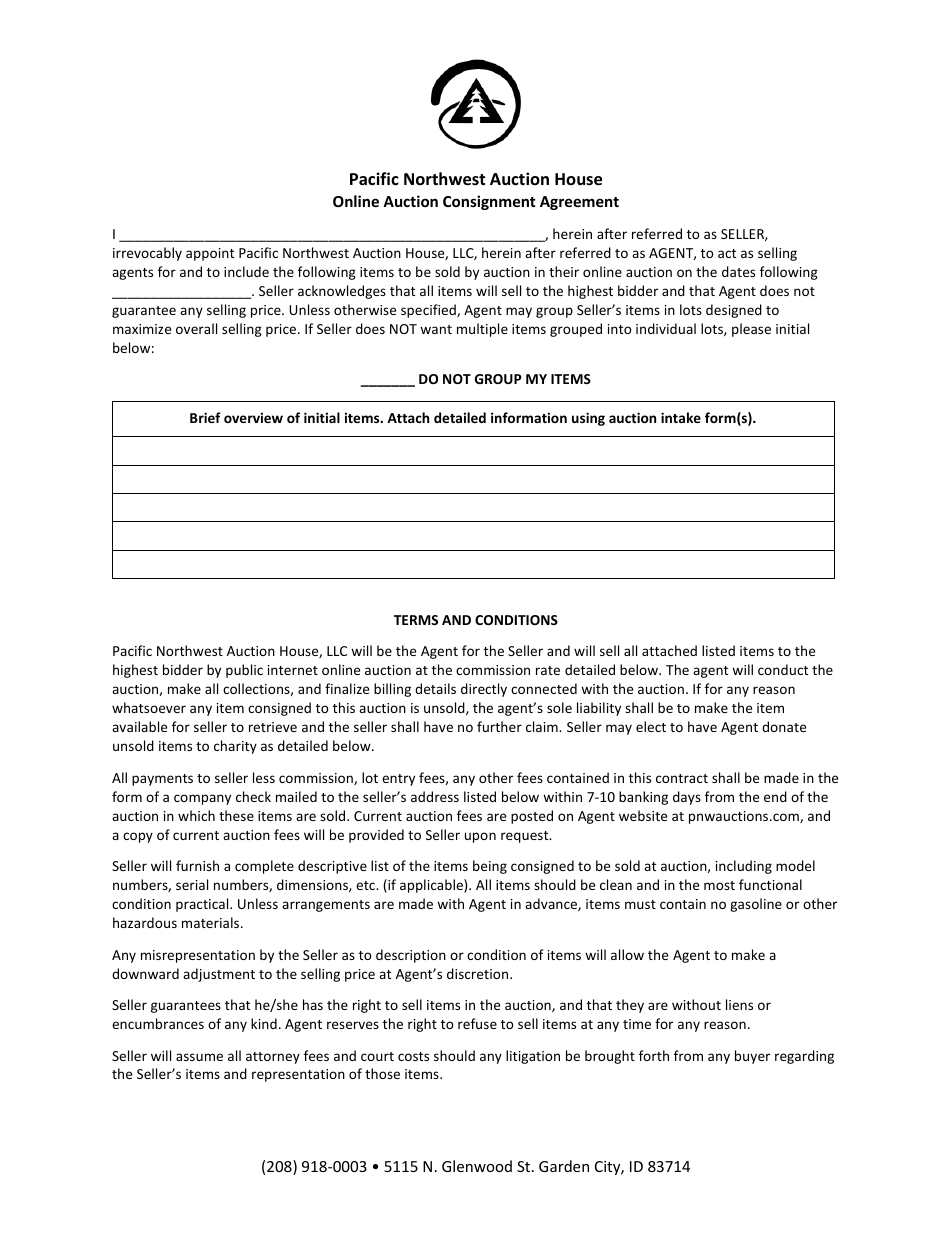  Describe the element at coordinates (564, 1166) in the image. I see `Garden` at that location.
